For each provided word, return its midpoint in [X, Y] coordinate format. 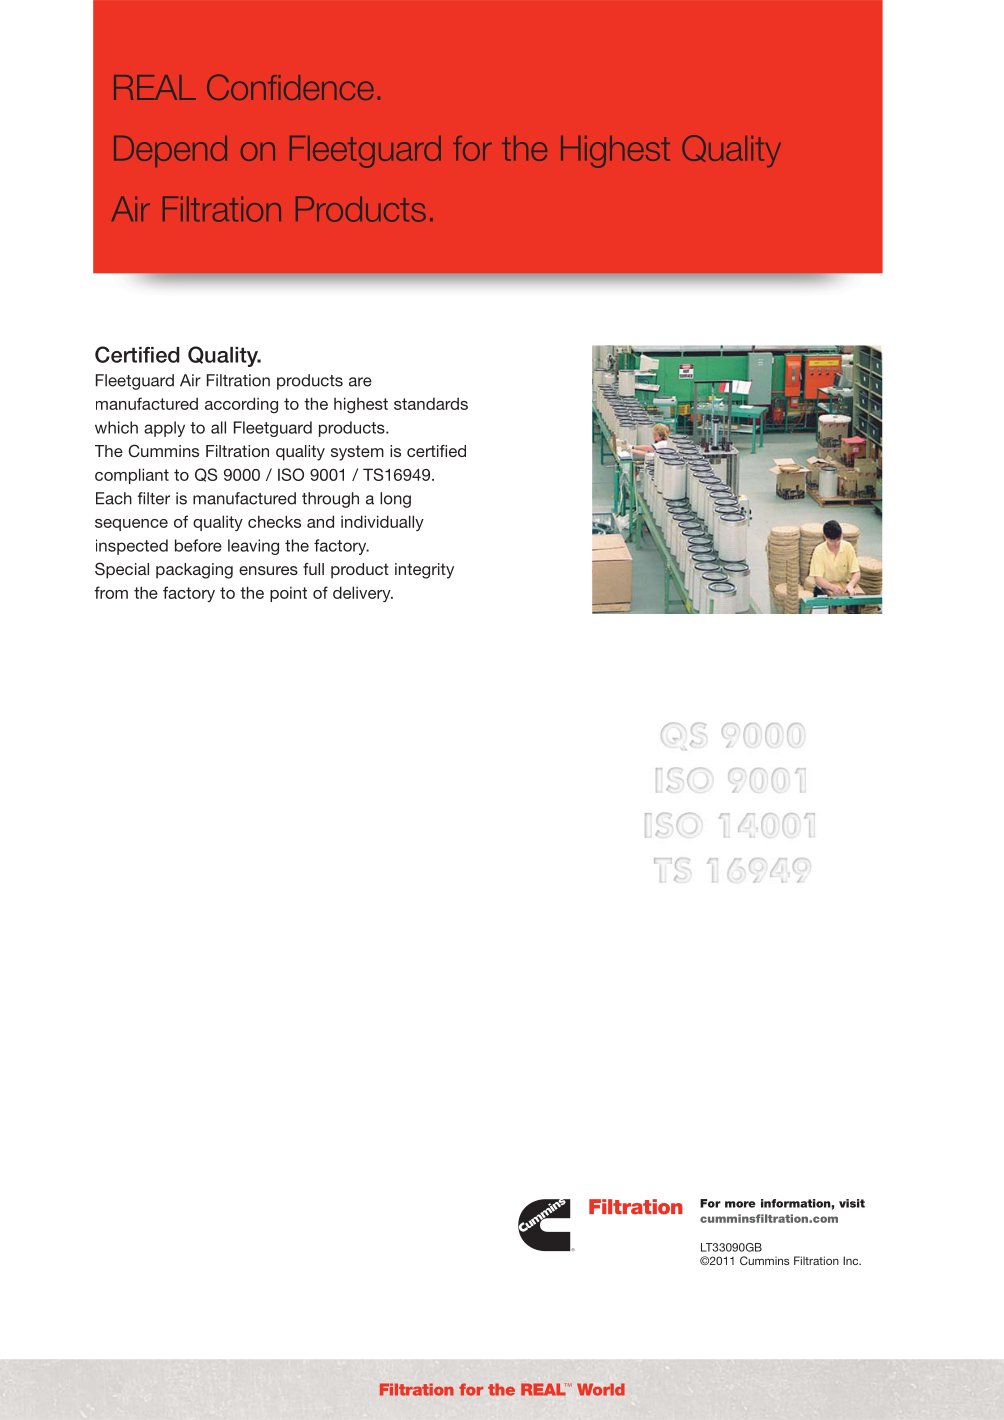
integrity [424, 571]
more [740, 1204]
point [288, 594]
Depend [170, 151]
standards [431, 403]
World [601, 1389]
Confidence [290, 87]
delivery [363, 594]
